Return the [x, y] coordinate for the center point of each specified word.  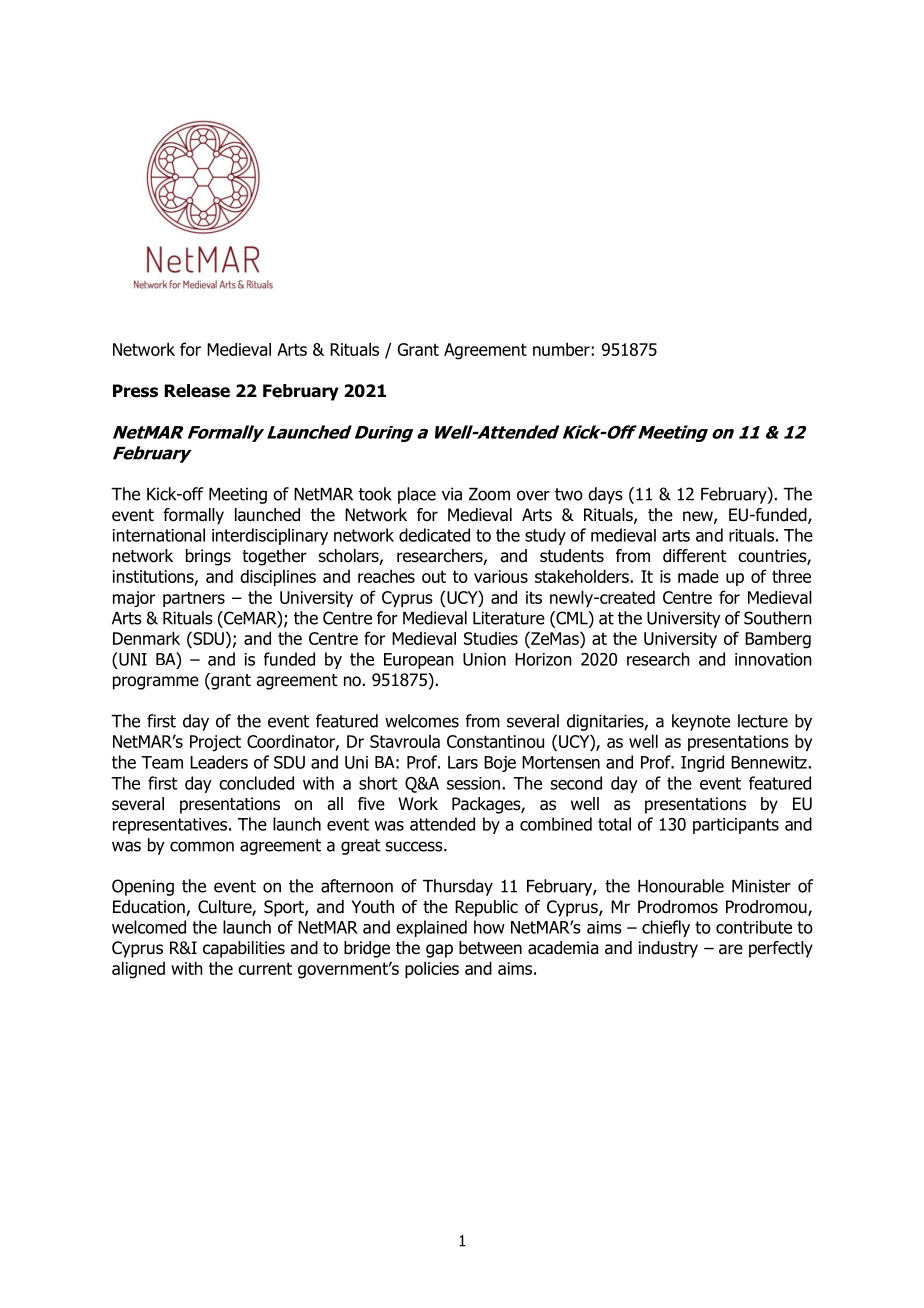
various [501, 576]
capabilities [244, 949]
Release [197, 391]
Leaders [219, 762]
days [605, 495]
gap [439, 951]
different [694, 556]
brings [208, 557]
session [473, 783]
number [562, 349]
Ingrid [702, 763]
